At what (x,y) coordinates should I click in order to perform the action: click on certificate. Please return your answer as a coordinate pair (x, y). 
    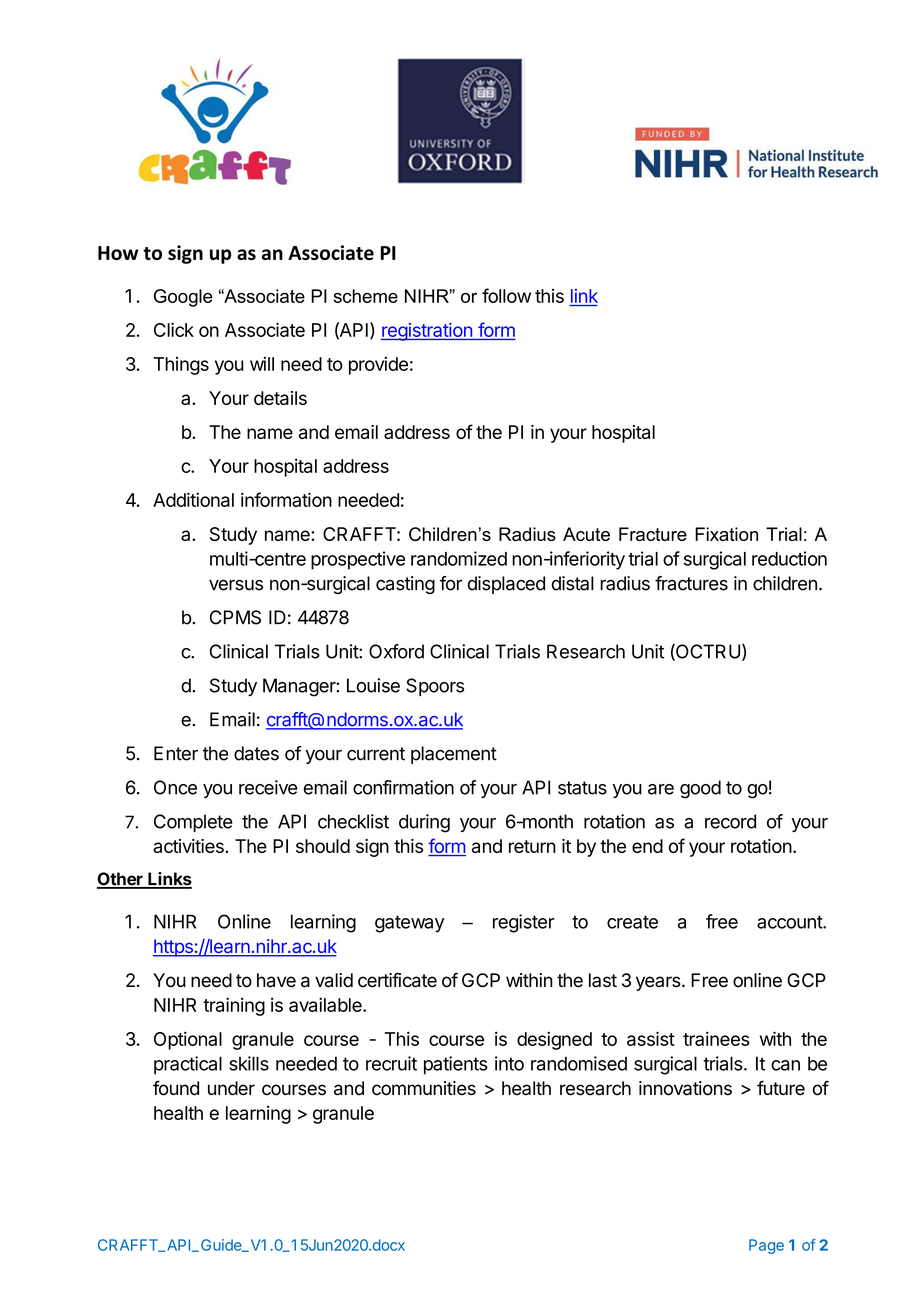
    Looking at the image, I should click on (397, 980).
